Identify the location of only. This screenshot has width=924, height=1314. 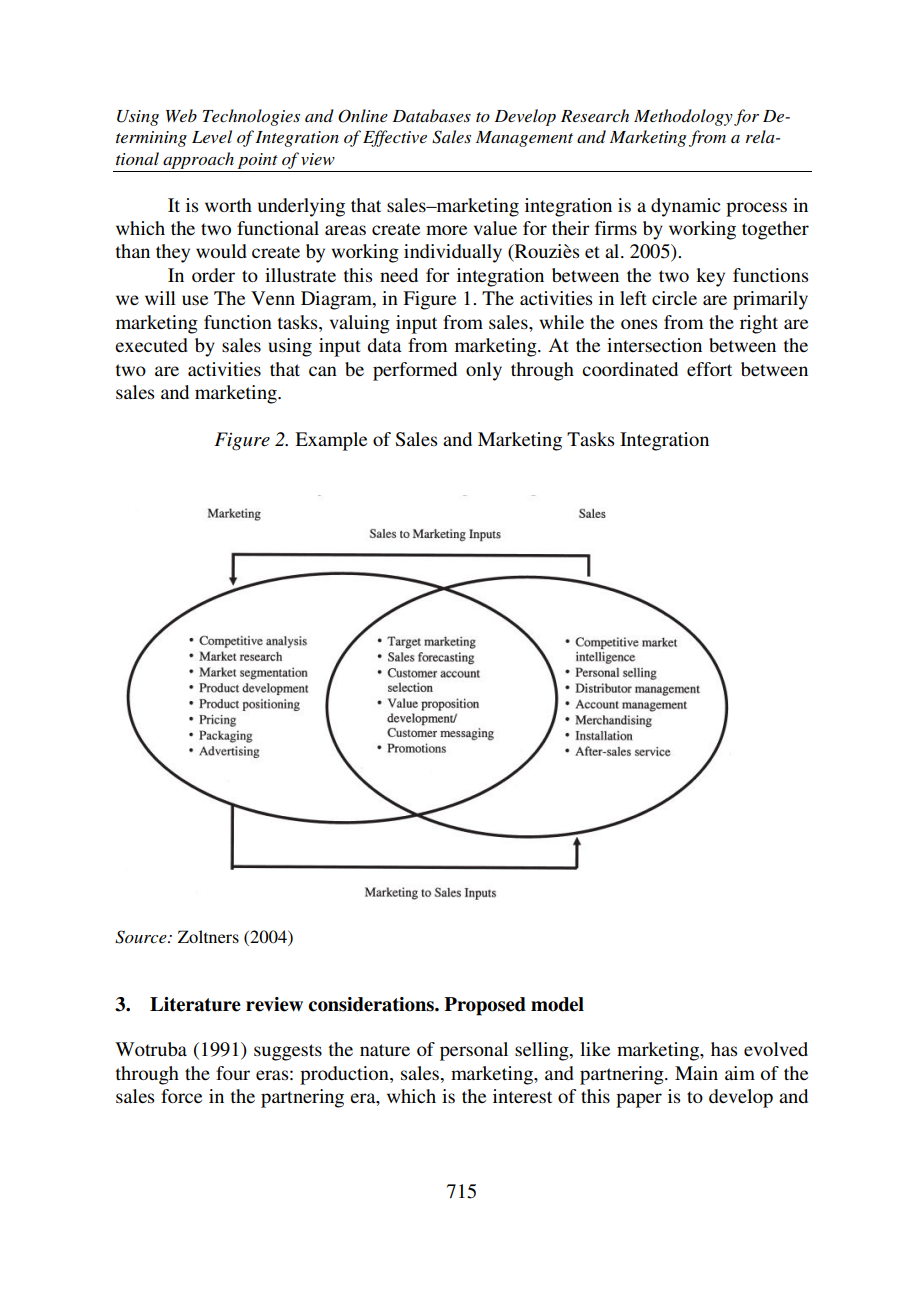
(484, 371).
